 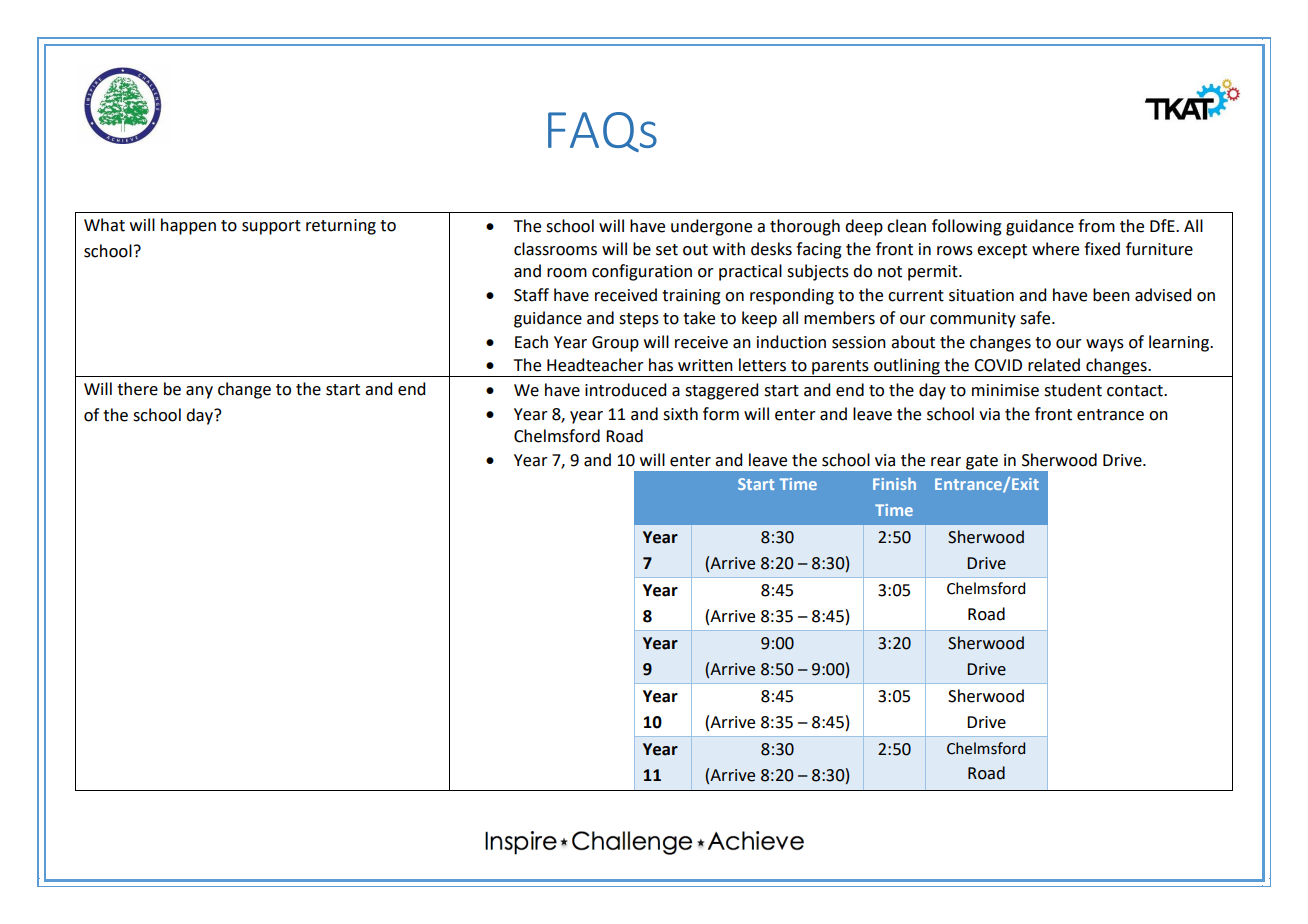 I want to click on Group, so click(x=615, y=344).
